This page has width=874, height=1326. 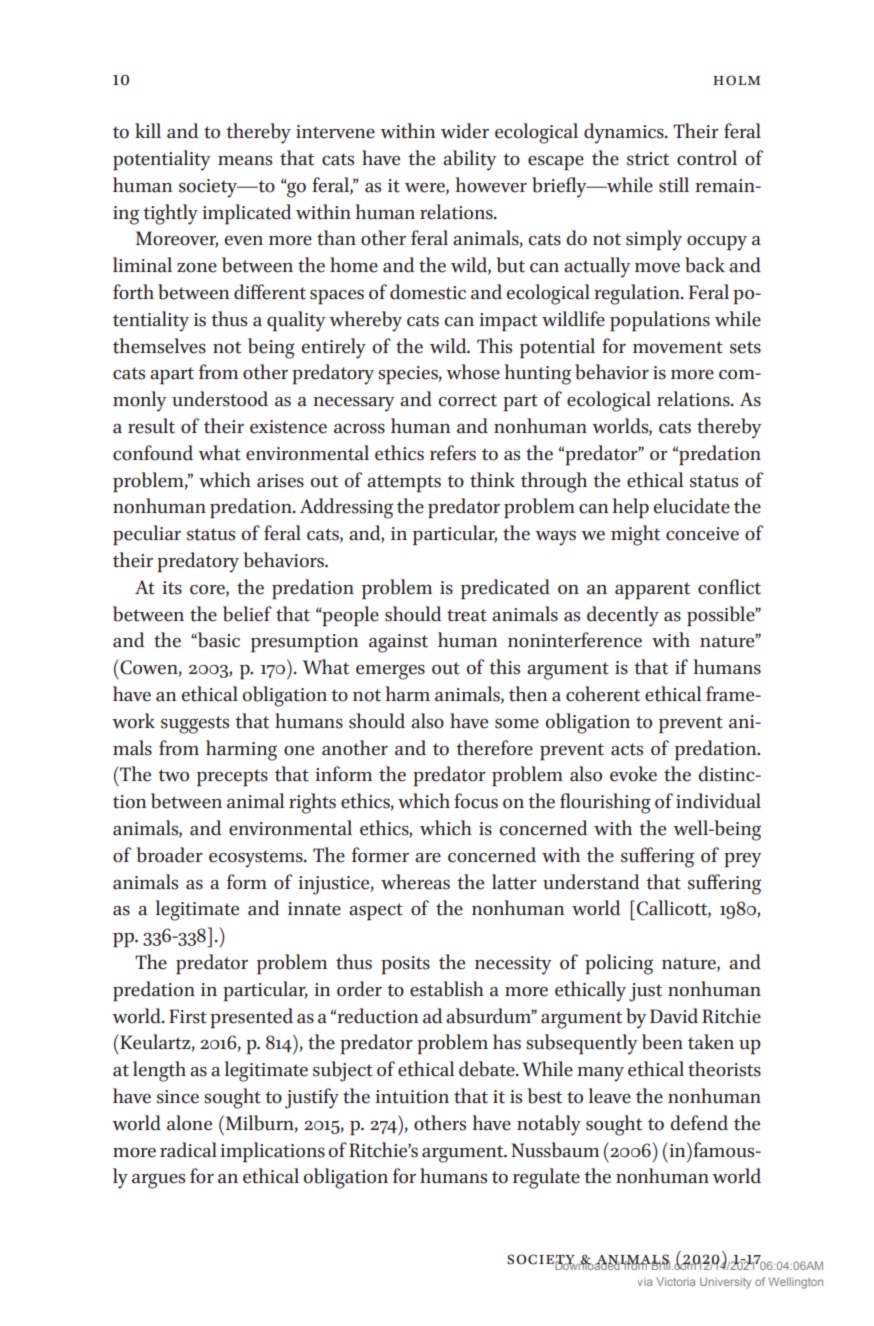 What do you see at coordinates (546, 1178) in the page?
I see `regulate` at bounding box center [546, 1178].
